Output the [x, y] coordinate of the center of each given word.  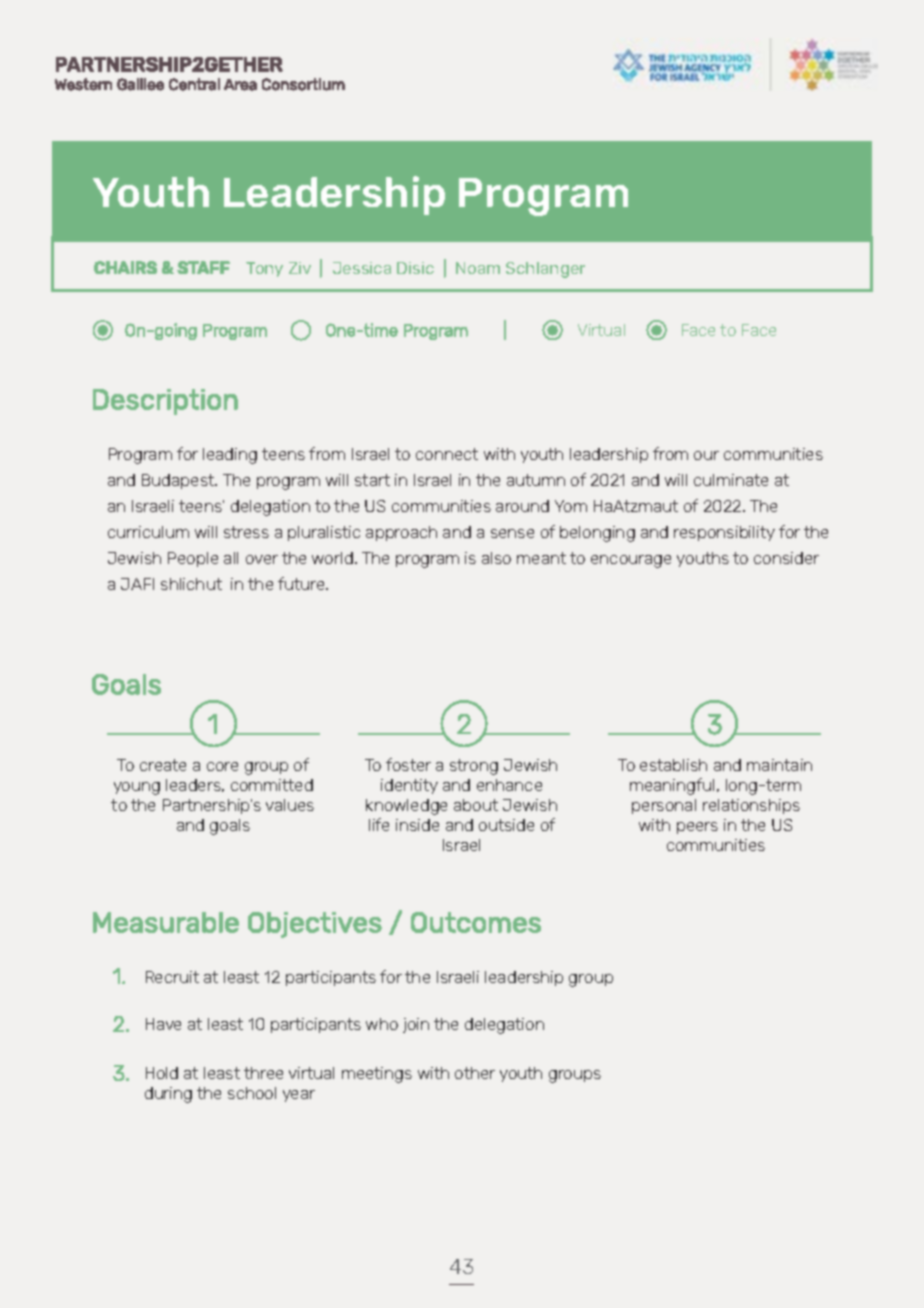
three [263, 1073]
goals [230, 827]
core [222, 766]
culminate [731, 480]
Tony [264, 269]
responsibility [724, 533]
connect [447, 454]
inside [417, 825]
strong [474, 767]
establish [673, 765]
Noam [478, 268]
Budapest [179, 481]
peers [697, 828]
